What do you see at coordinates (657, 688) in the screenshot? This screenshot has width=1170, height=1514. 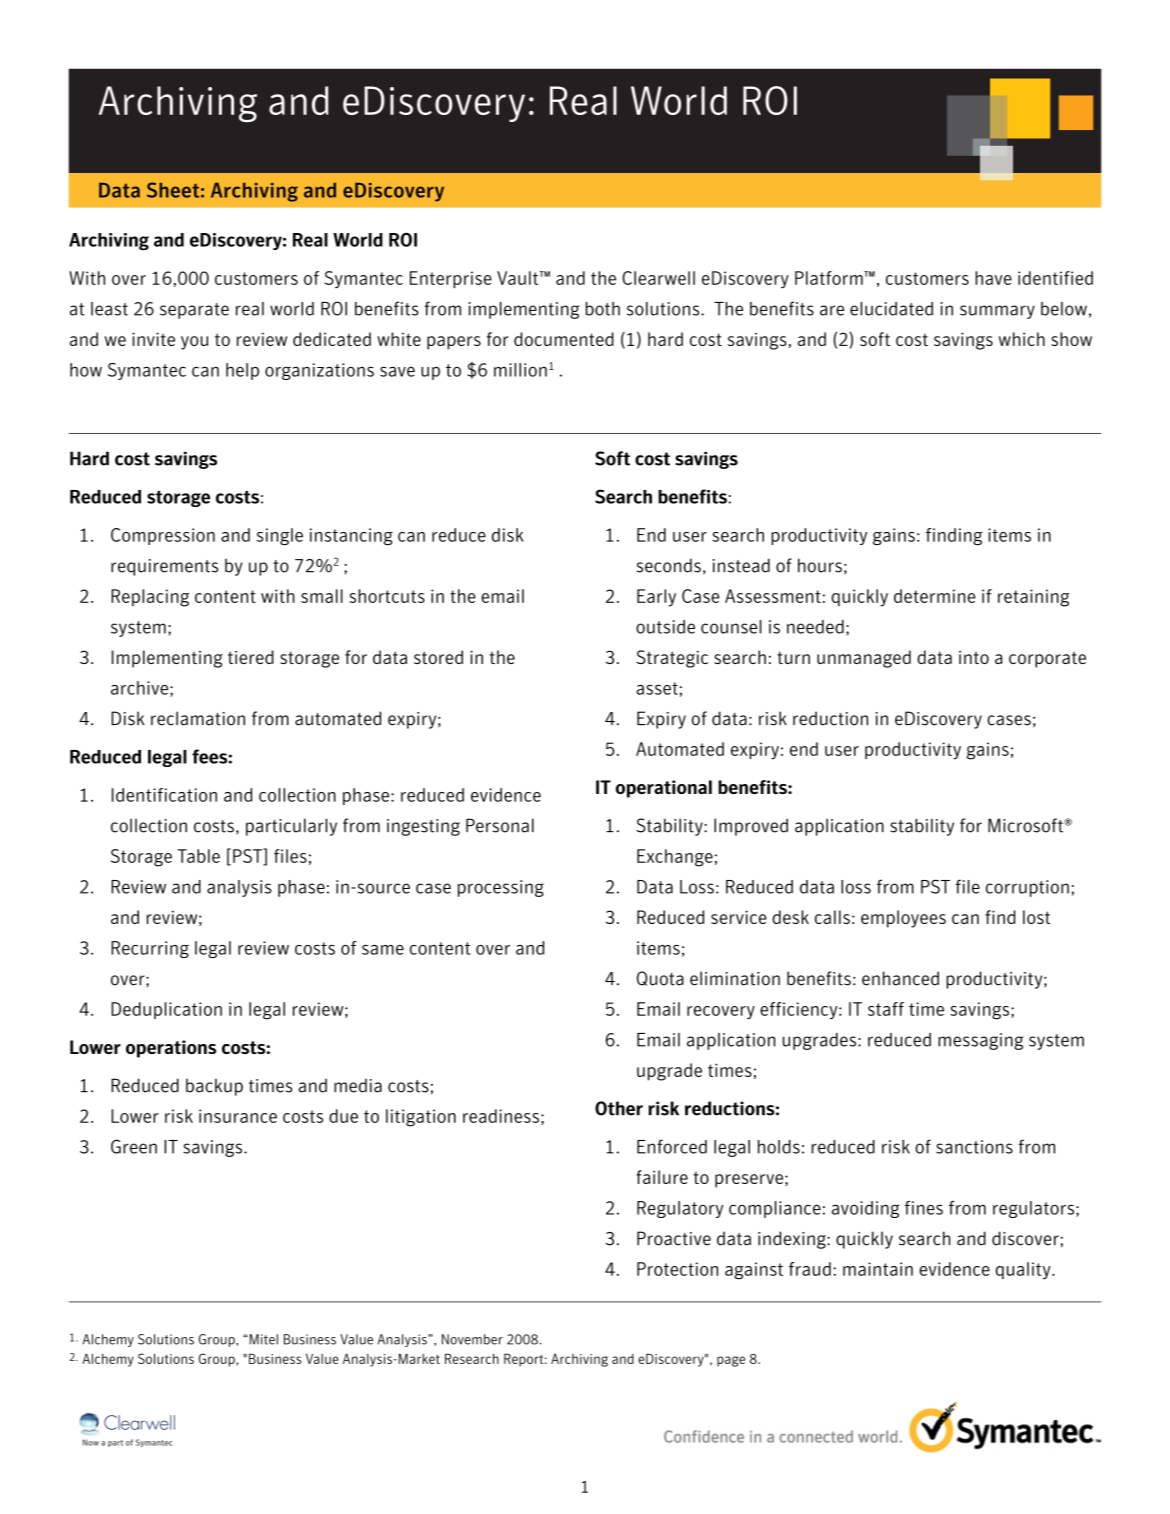 I see `asset` at bounding box center [657, 688].
